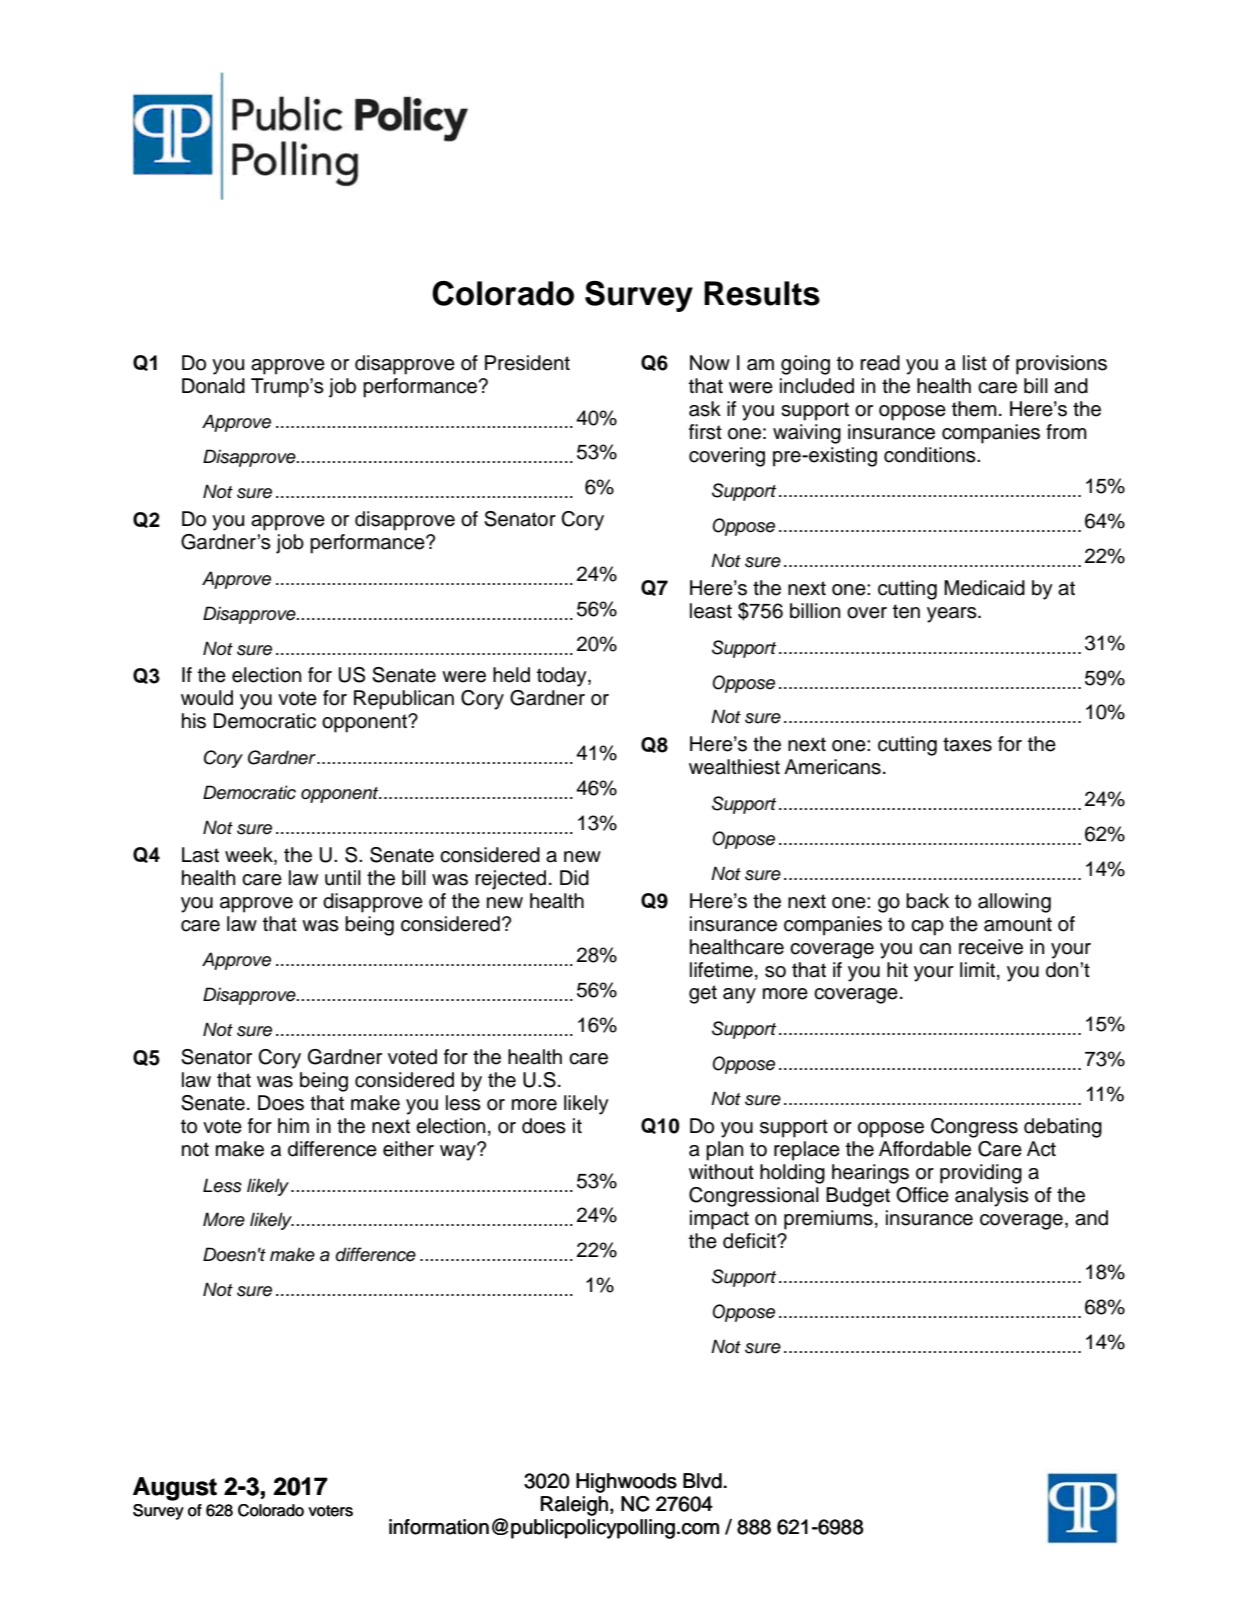  Describe the element at coordinates (927, 901) in the page. I see `back` at that location.
